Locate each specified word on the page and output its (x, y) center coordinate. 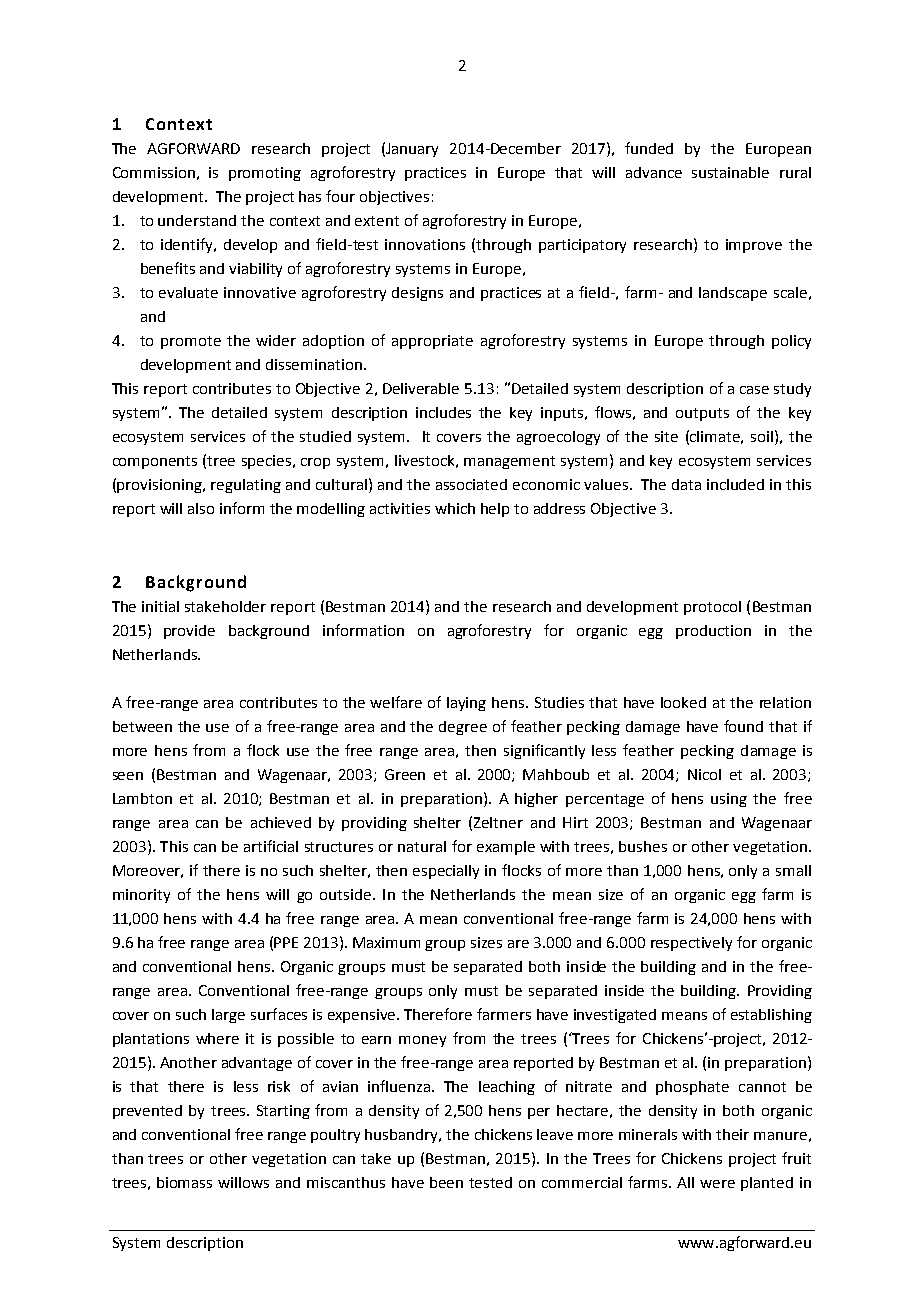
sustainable (730, 172)
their (732, 1134)
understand (197, 220)
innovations (425, 244)
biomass (184, 1182)
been (446, 1182)
